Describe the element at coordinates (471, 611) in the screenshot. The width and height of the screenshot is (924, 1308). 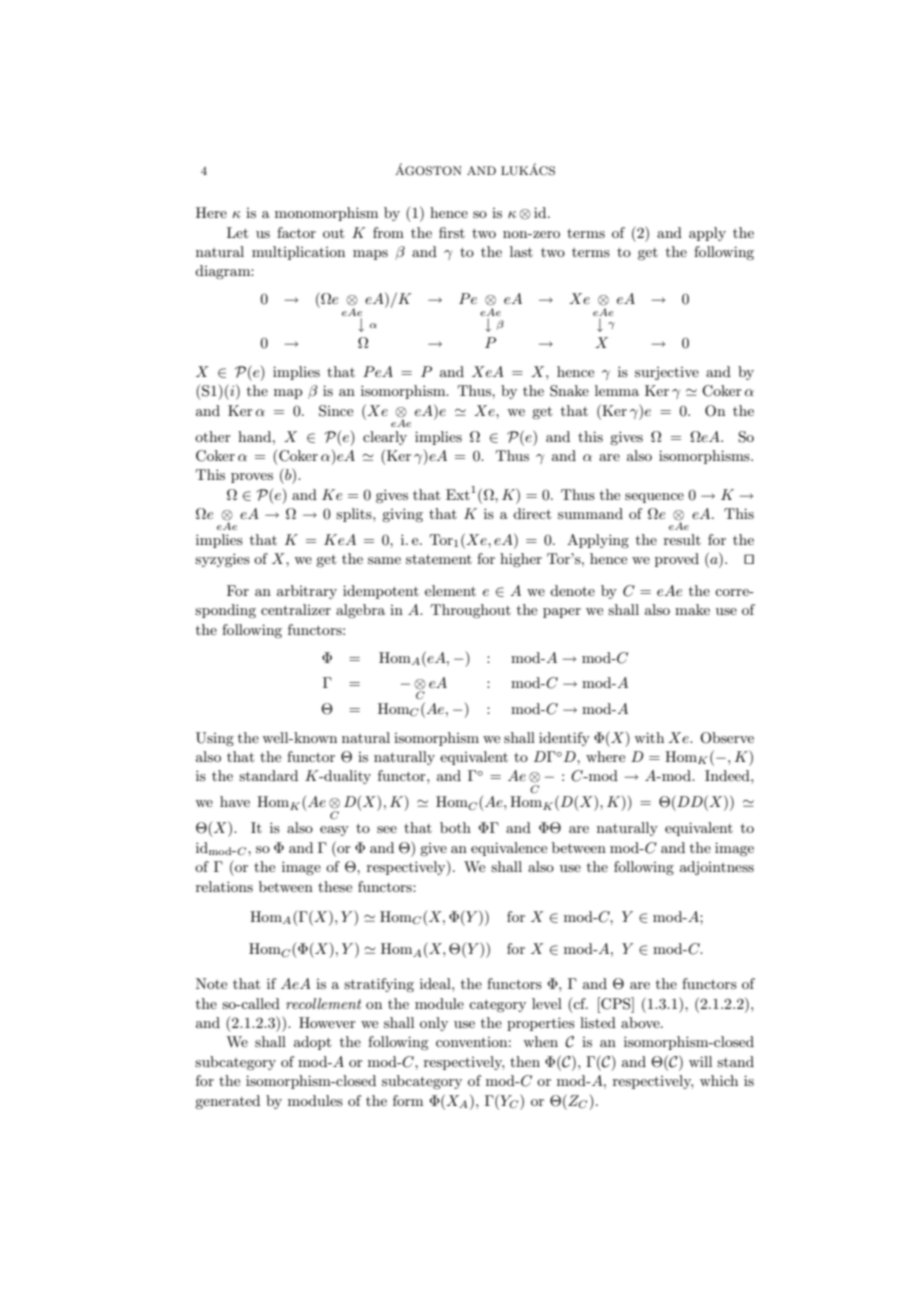
I see `Throughout` at that location.
